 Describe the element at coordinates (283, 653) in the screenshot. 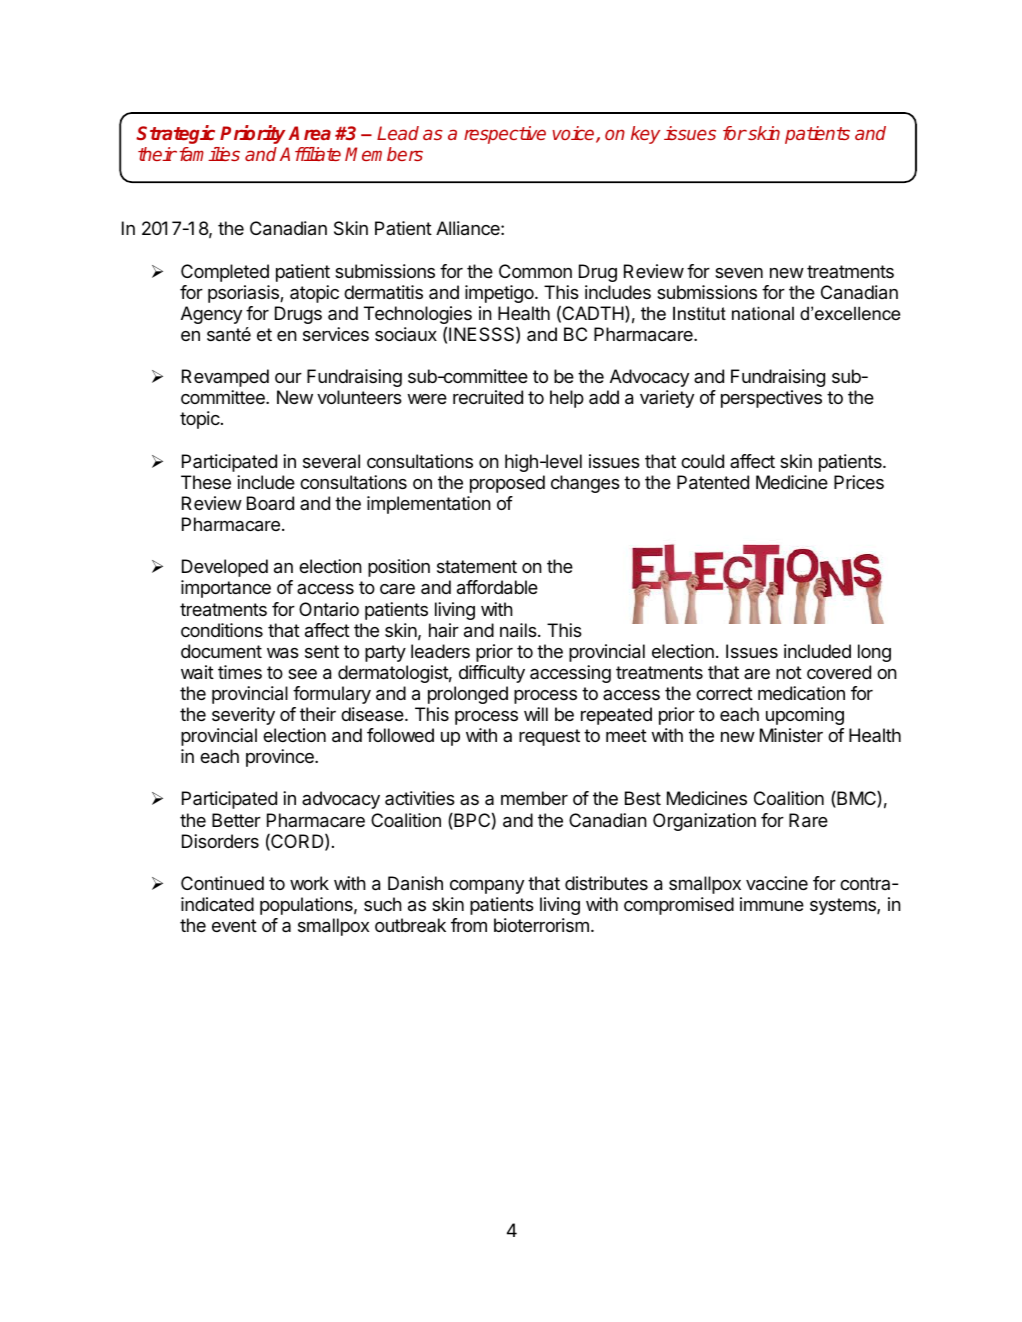

I see `was` at that location.
